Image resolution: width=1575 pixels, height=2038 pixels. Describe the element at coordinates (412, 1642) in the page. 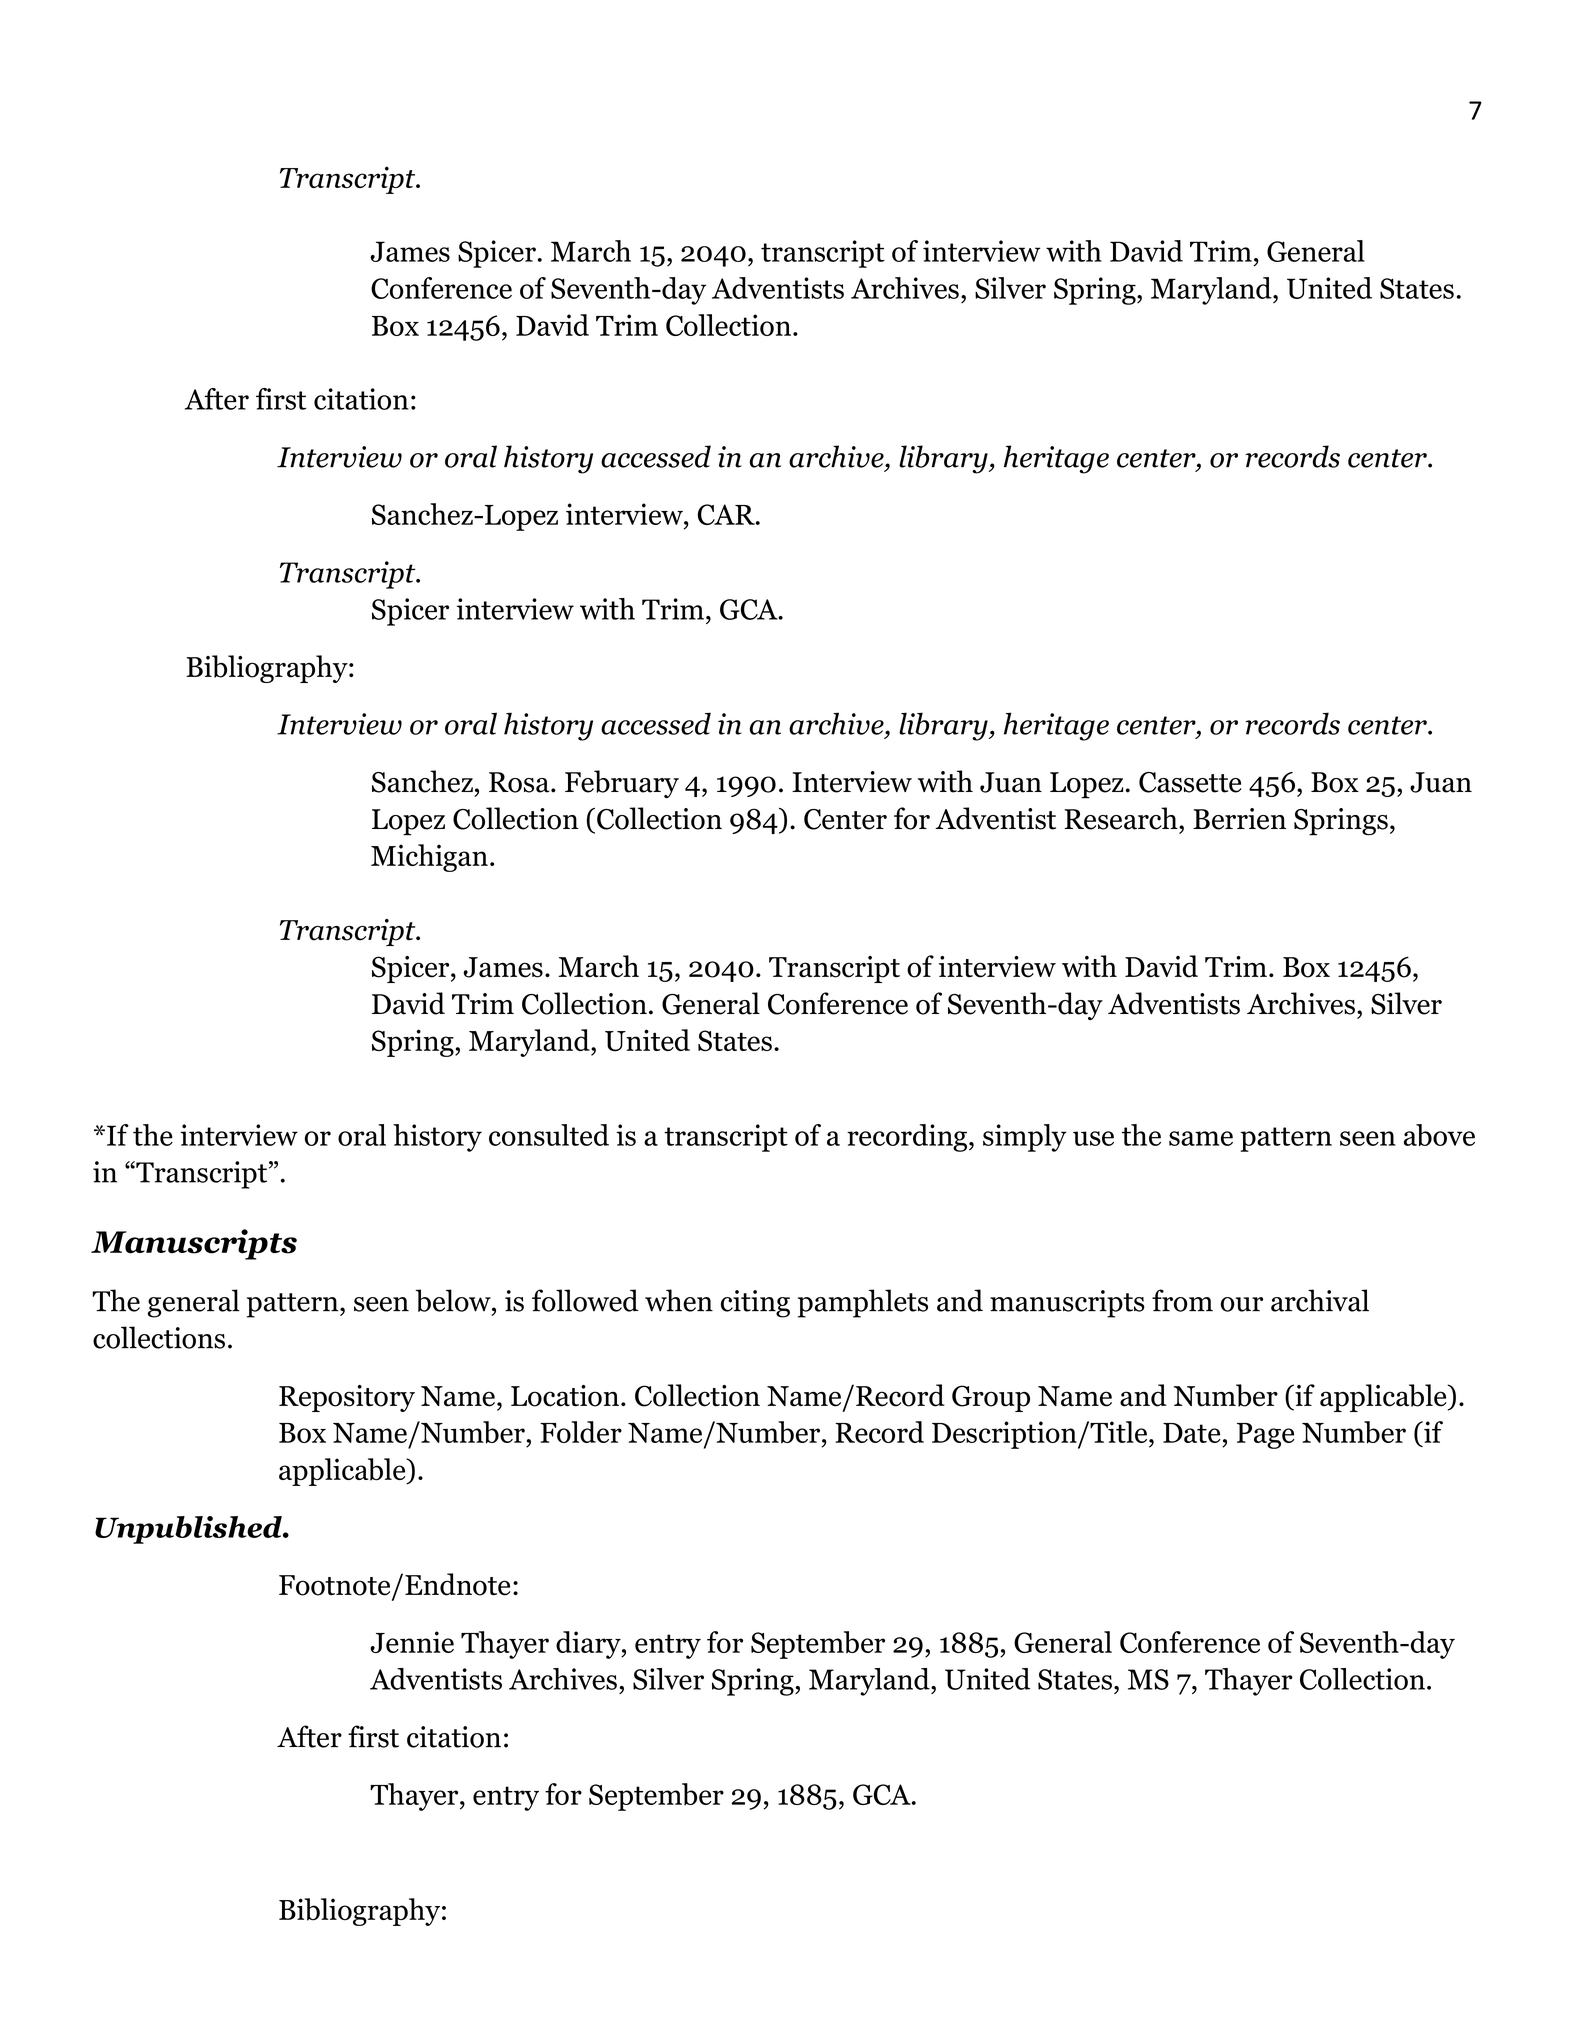

I see `Jennie` at that location.
